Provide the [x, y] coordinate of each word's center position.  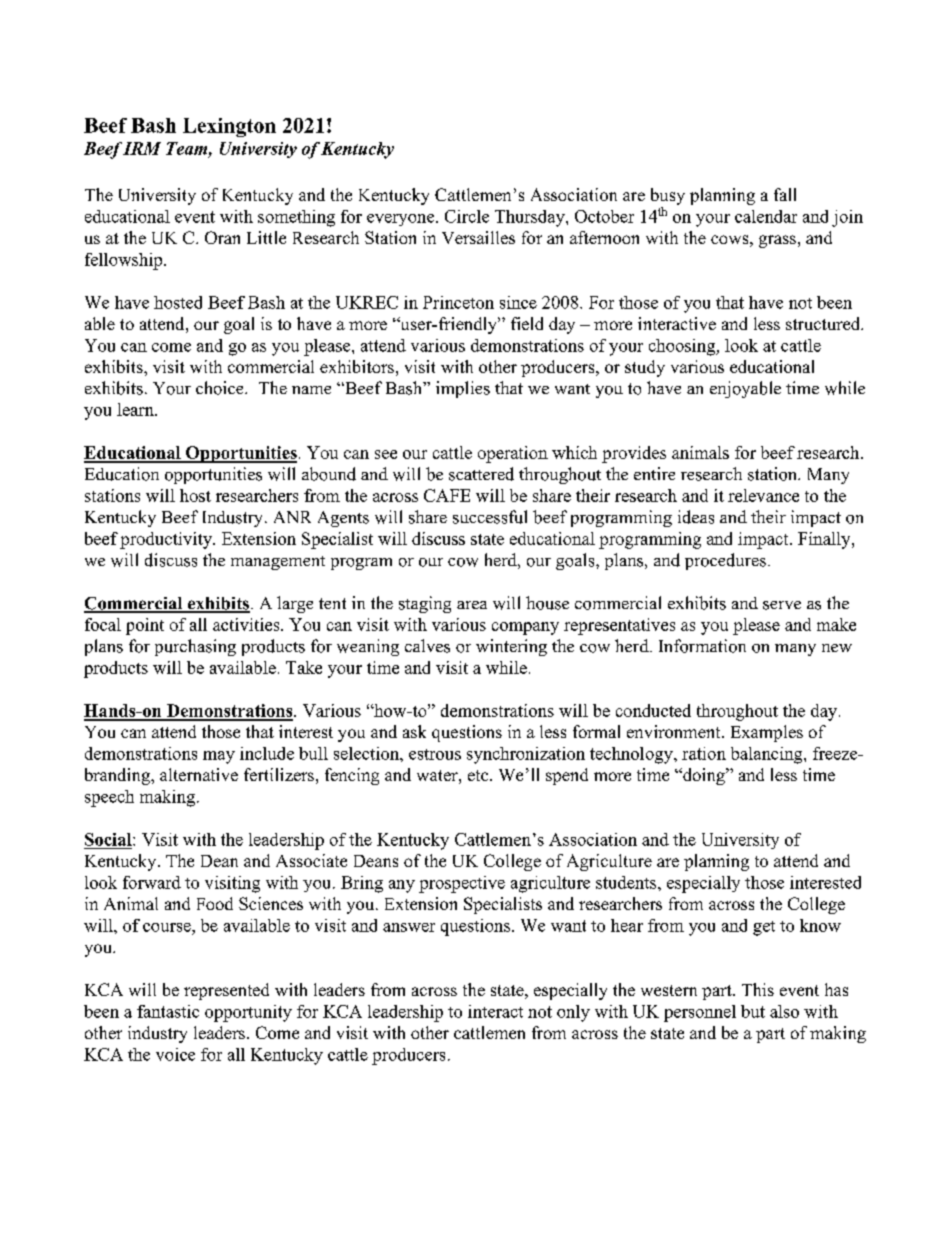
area [472, 605]
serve [782, 605]
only [573, 1013]
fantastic [168, 1011]
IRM [142, 148]
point [145, 626]
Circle [467, 216]
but [753, 1011]
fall [785, 194]
